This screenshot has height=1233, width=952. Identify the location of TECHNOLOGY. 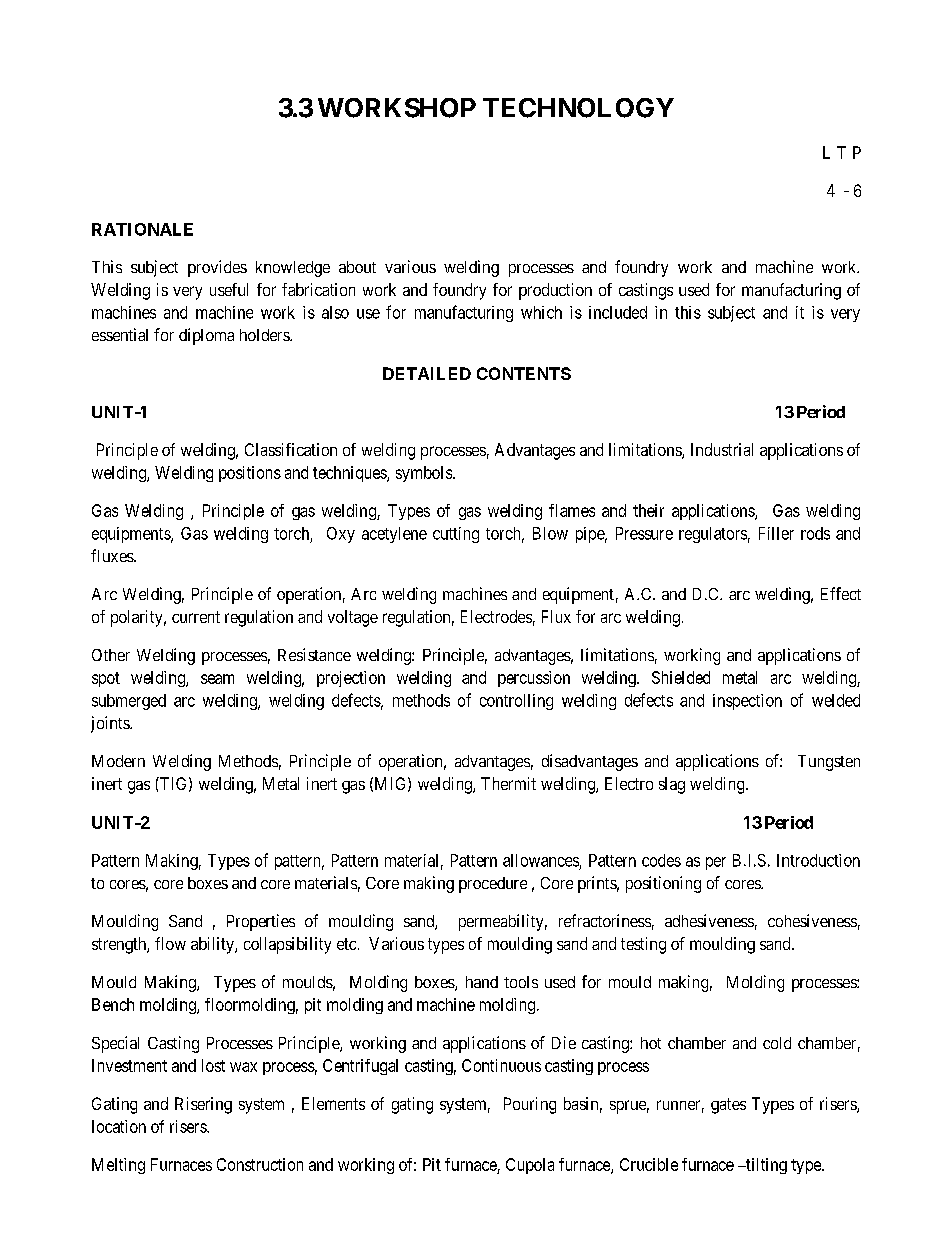
(578, 108).
